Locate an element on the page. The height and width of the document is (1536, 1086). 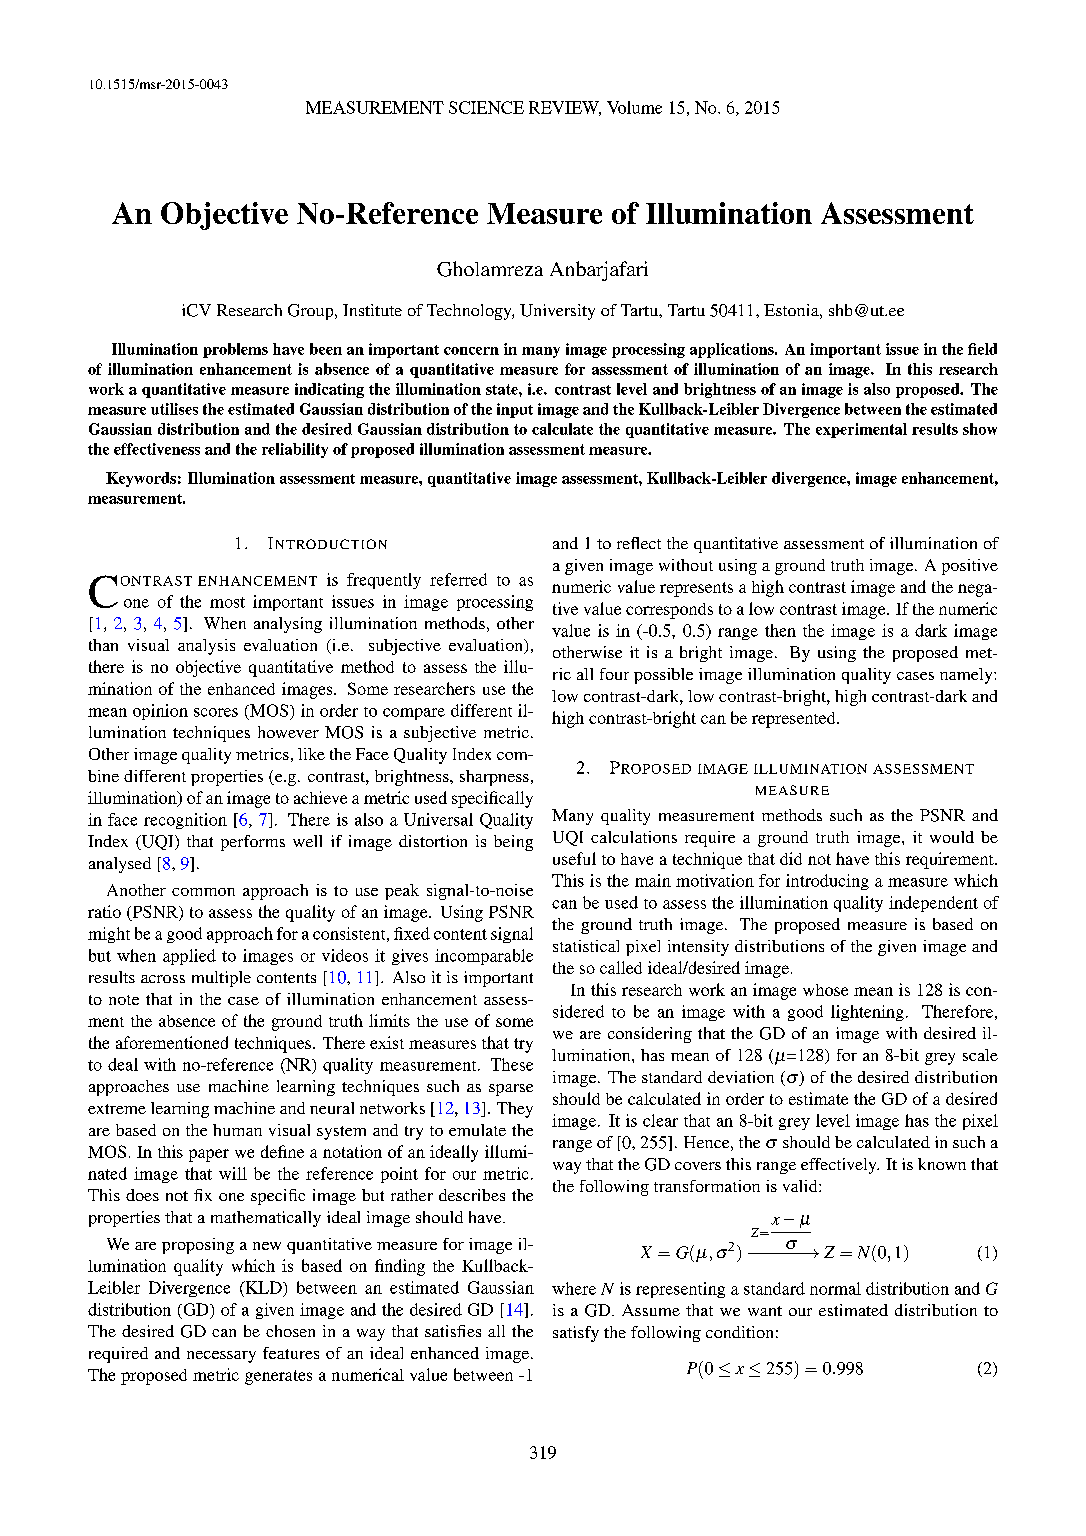
Group is located at coordinates (312, 312).
